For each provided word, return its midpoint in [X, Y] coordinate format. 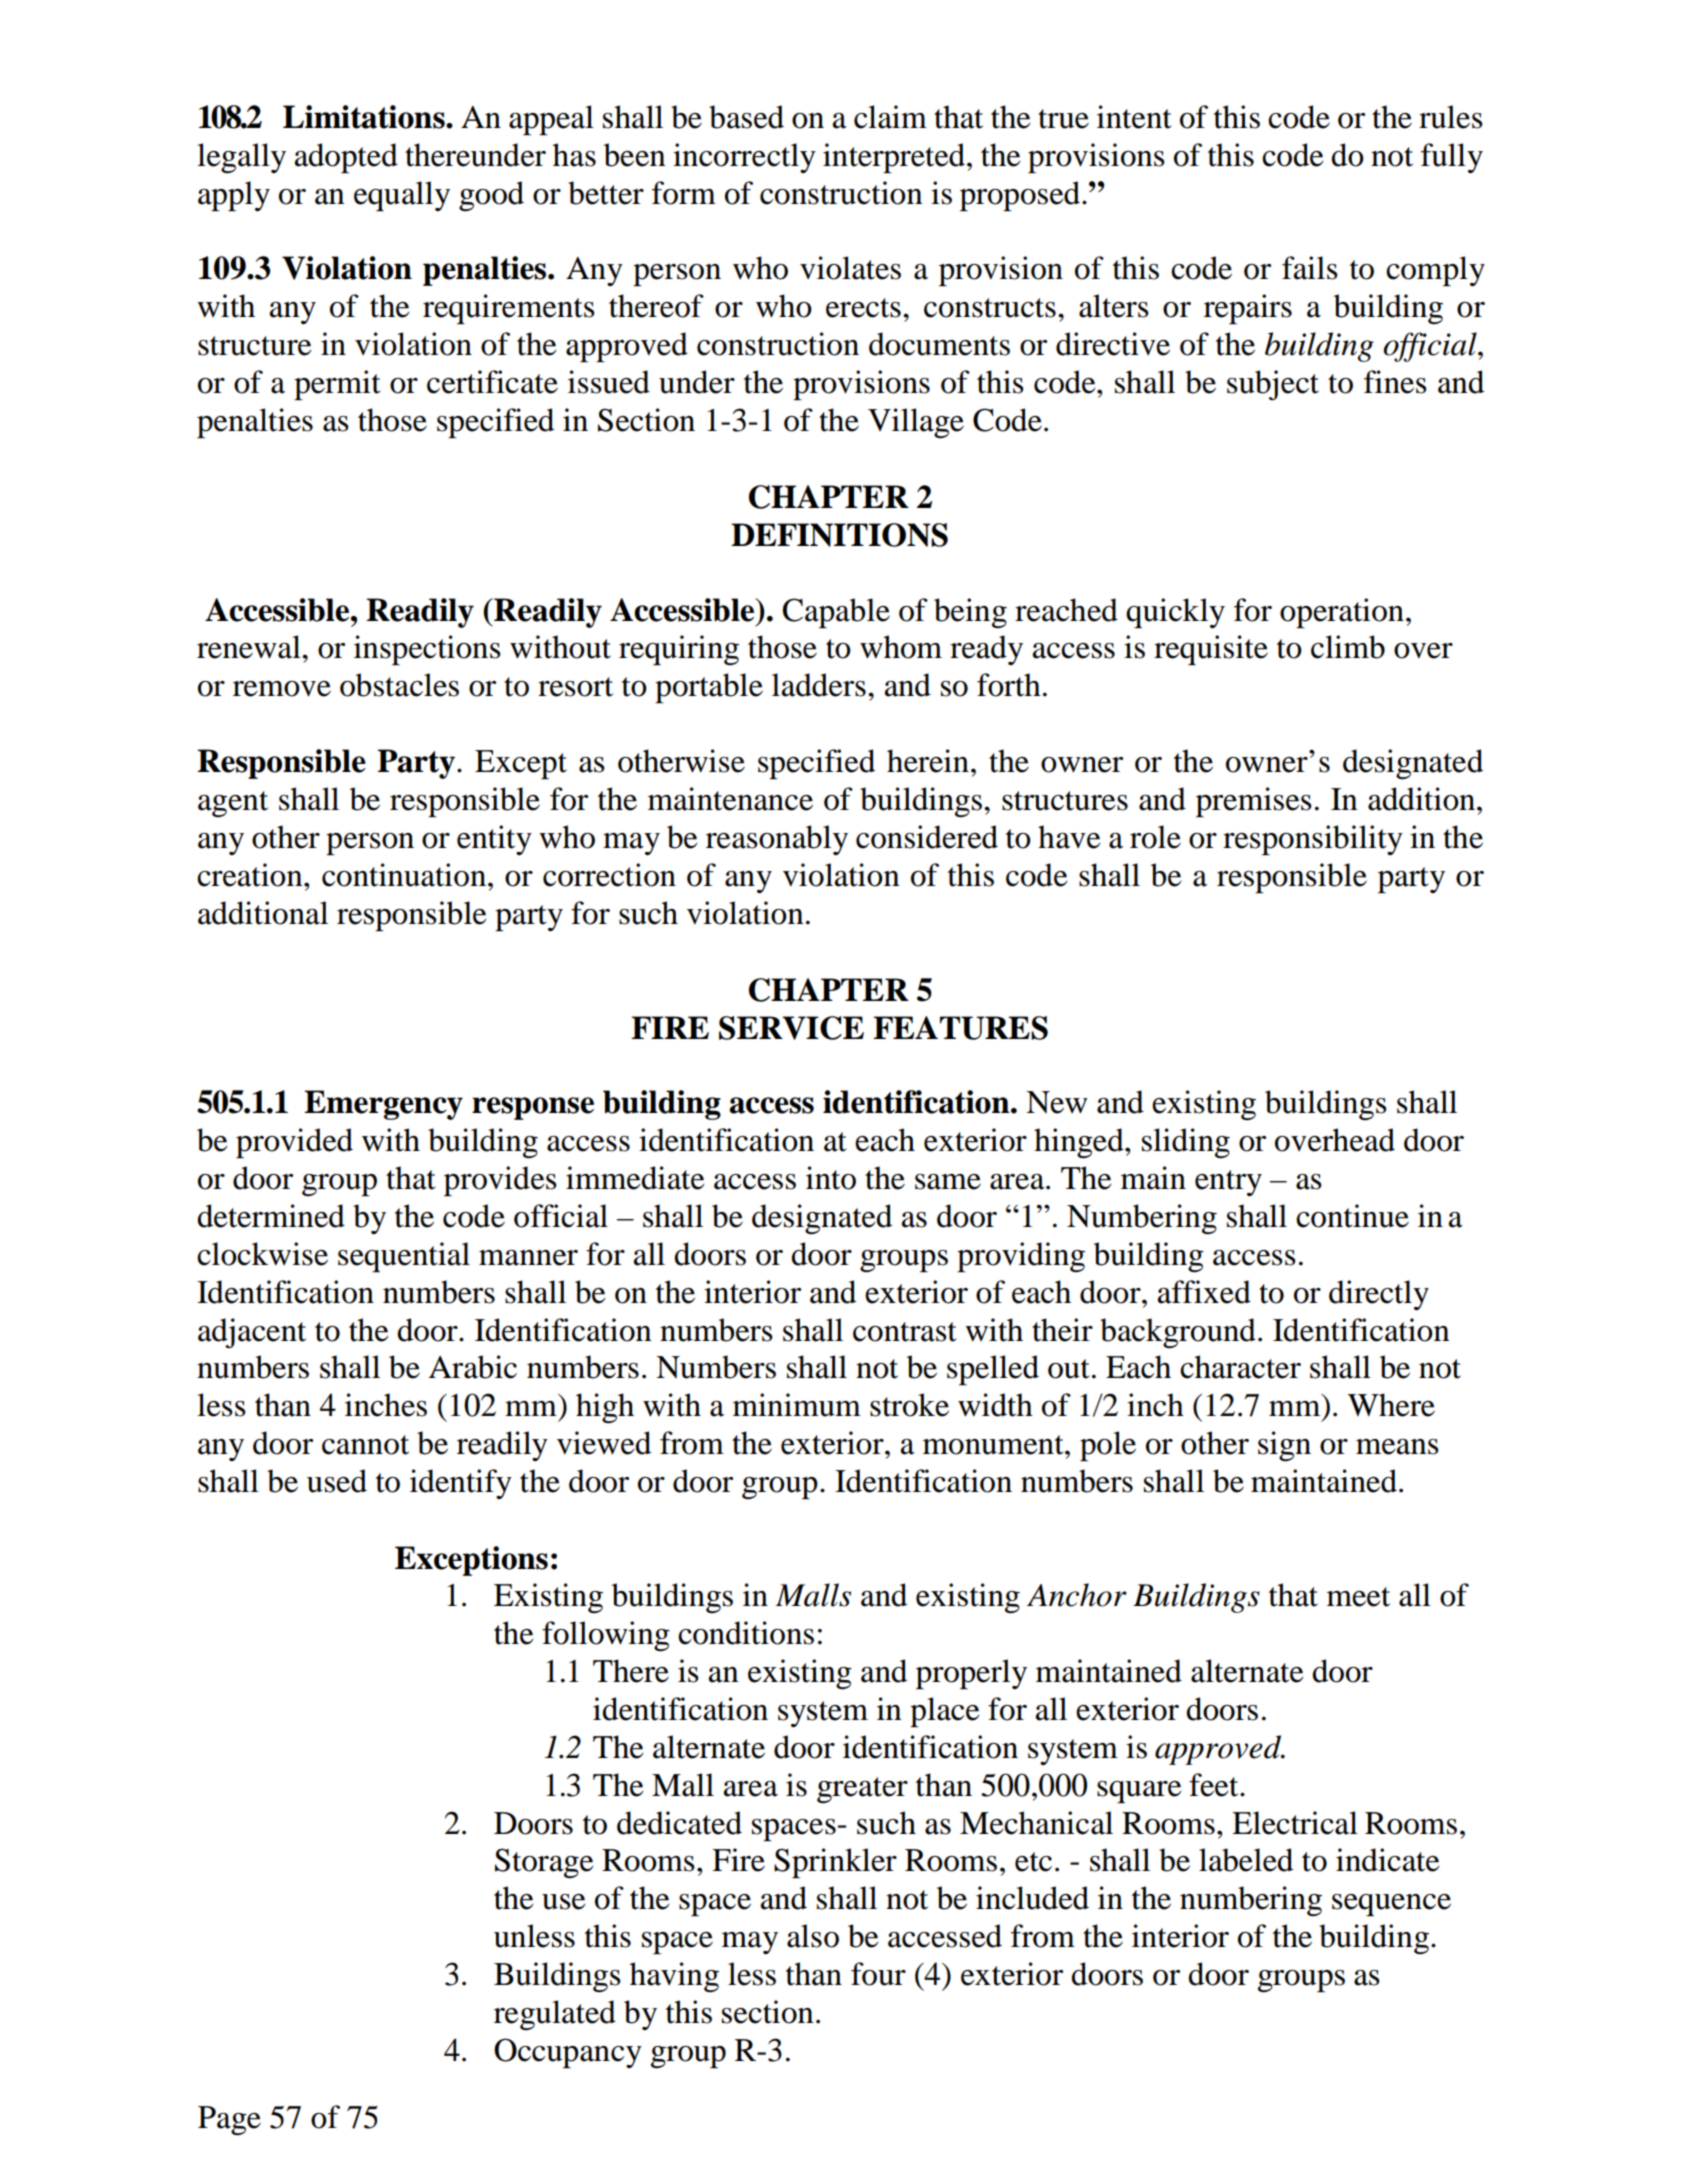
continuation [404, 875]
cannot [365, 1445]
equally [402, 196]
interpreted [895, 158]
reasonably [777, 840]
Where [1391, 1405]
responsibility [1313, 840]
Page [229, 2121]
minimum [797, 1405]
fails [1310, 268]
